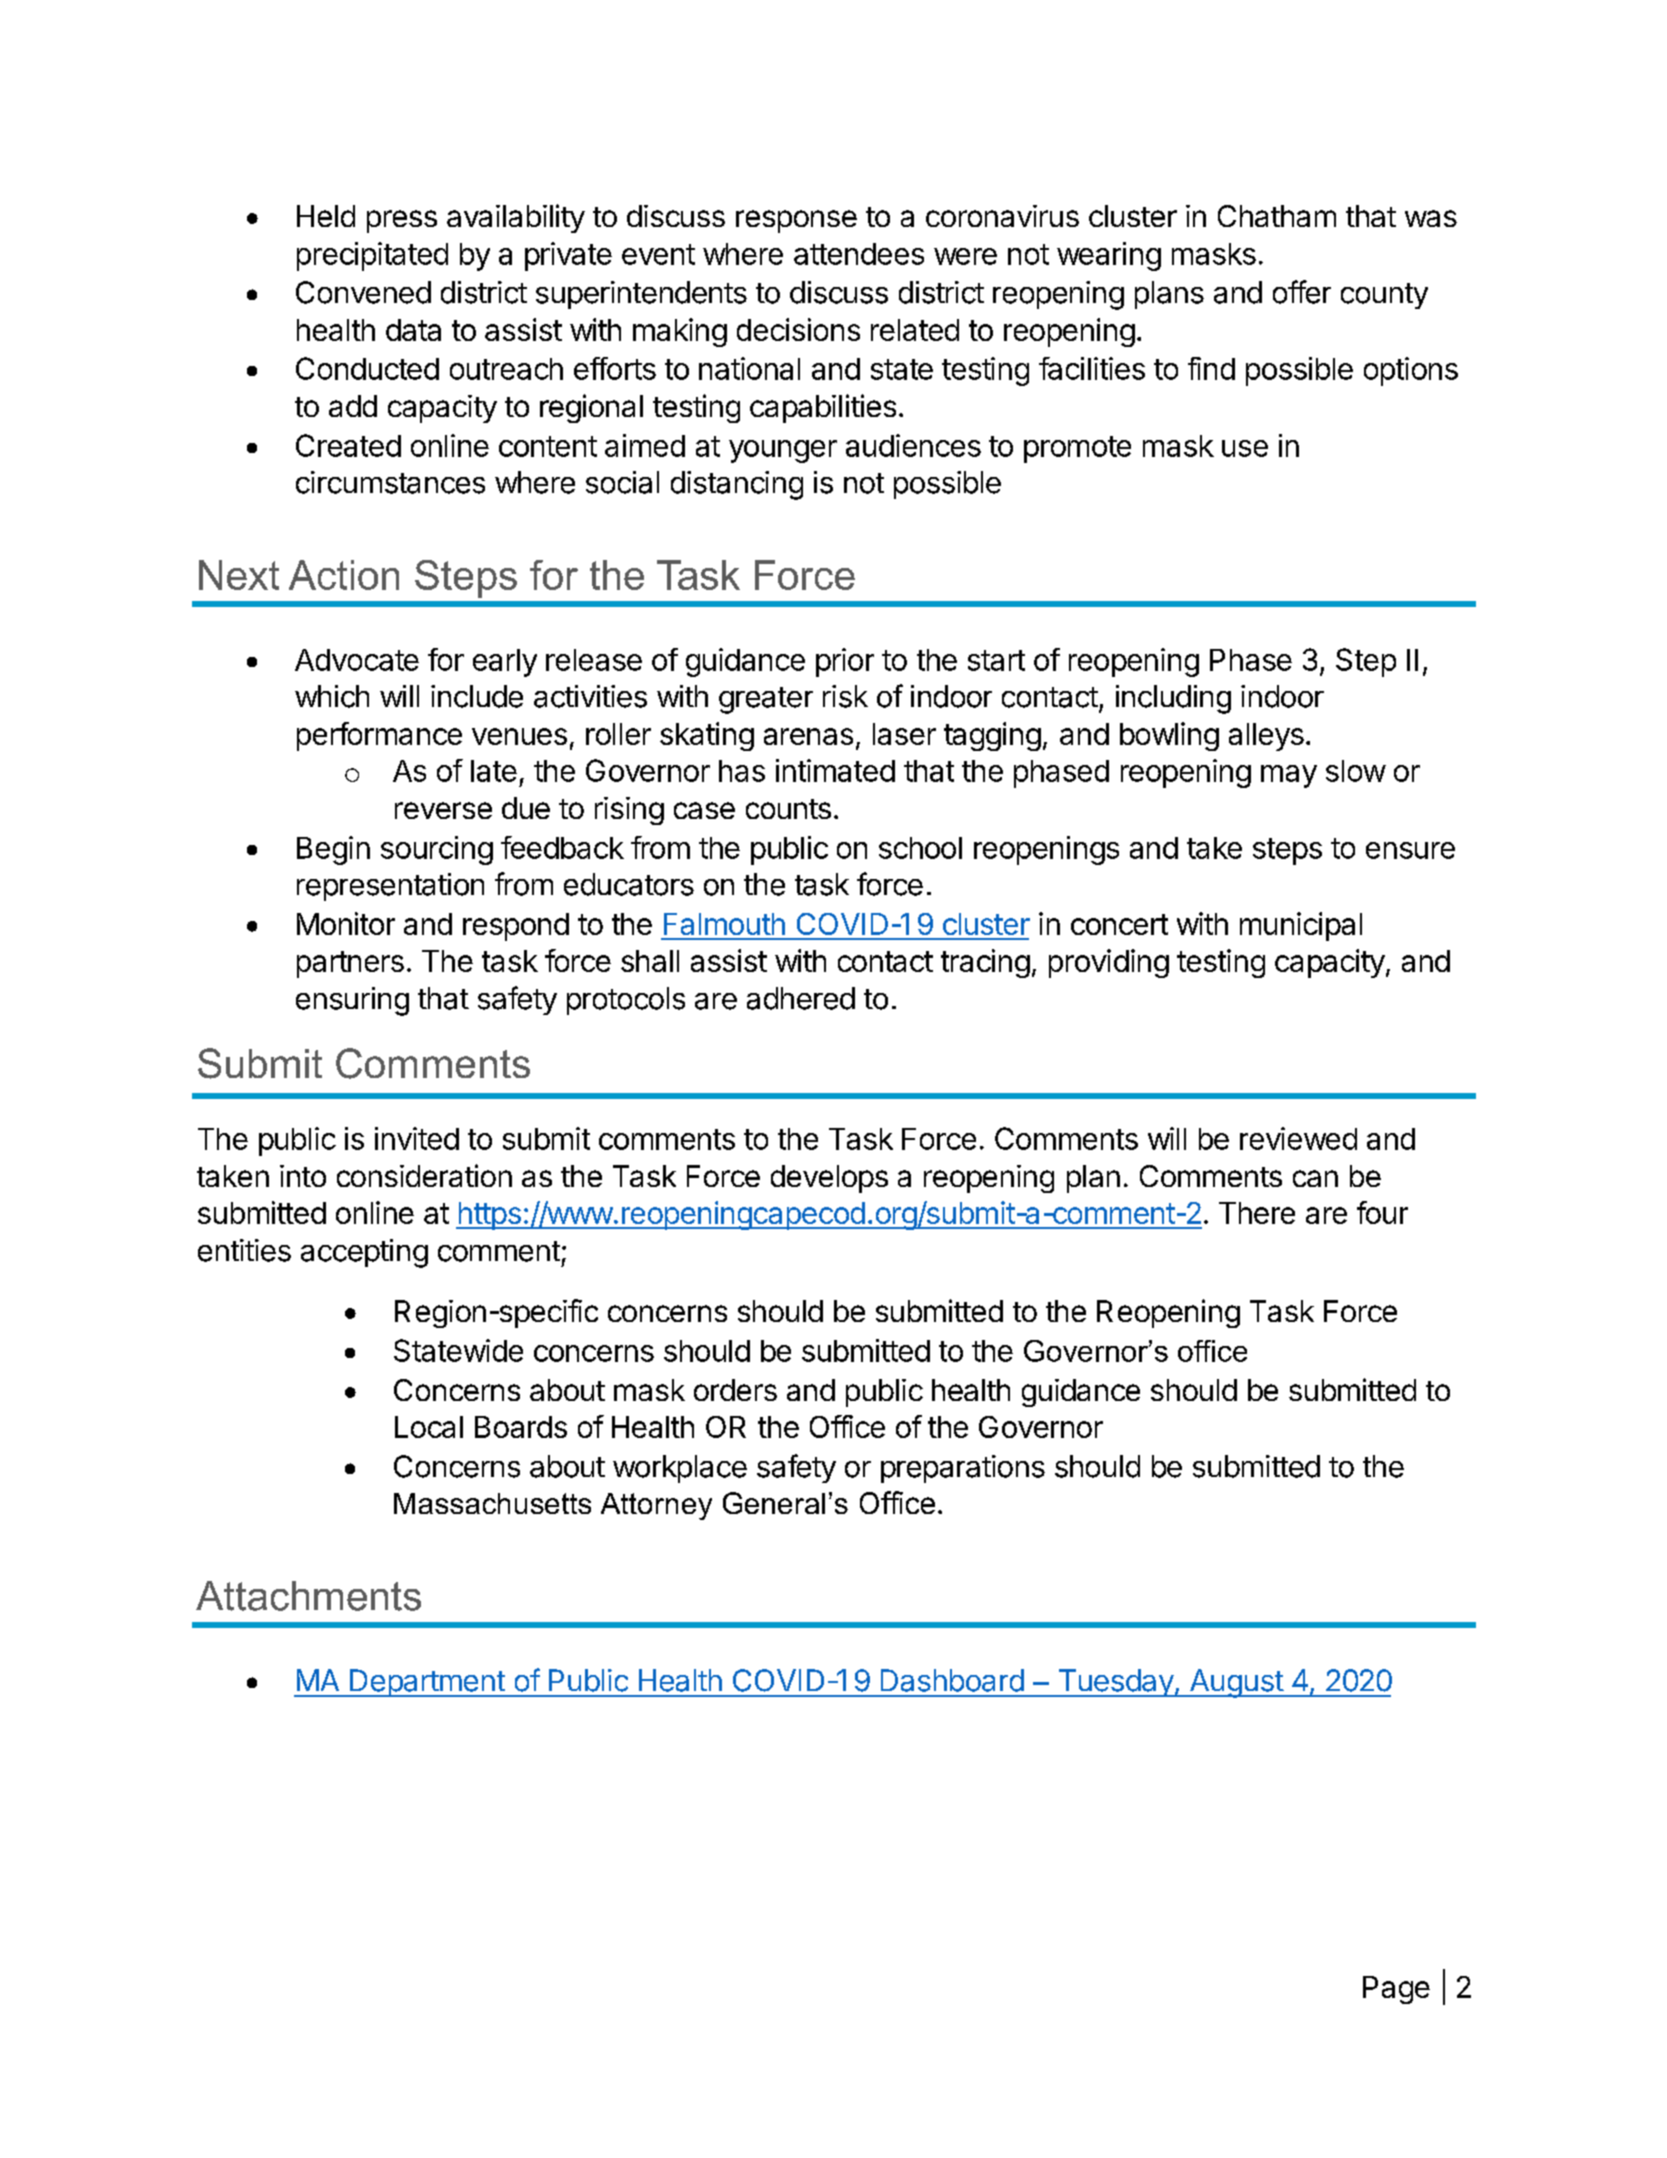 This page has width=1667, height=2158. What do you see at coordinates (429, 1427) in the page?
I see `Local` at bounding box center [429, 1427].
